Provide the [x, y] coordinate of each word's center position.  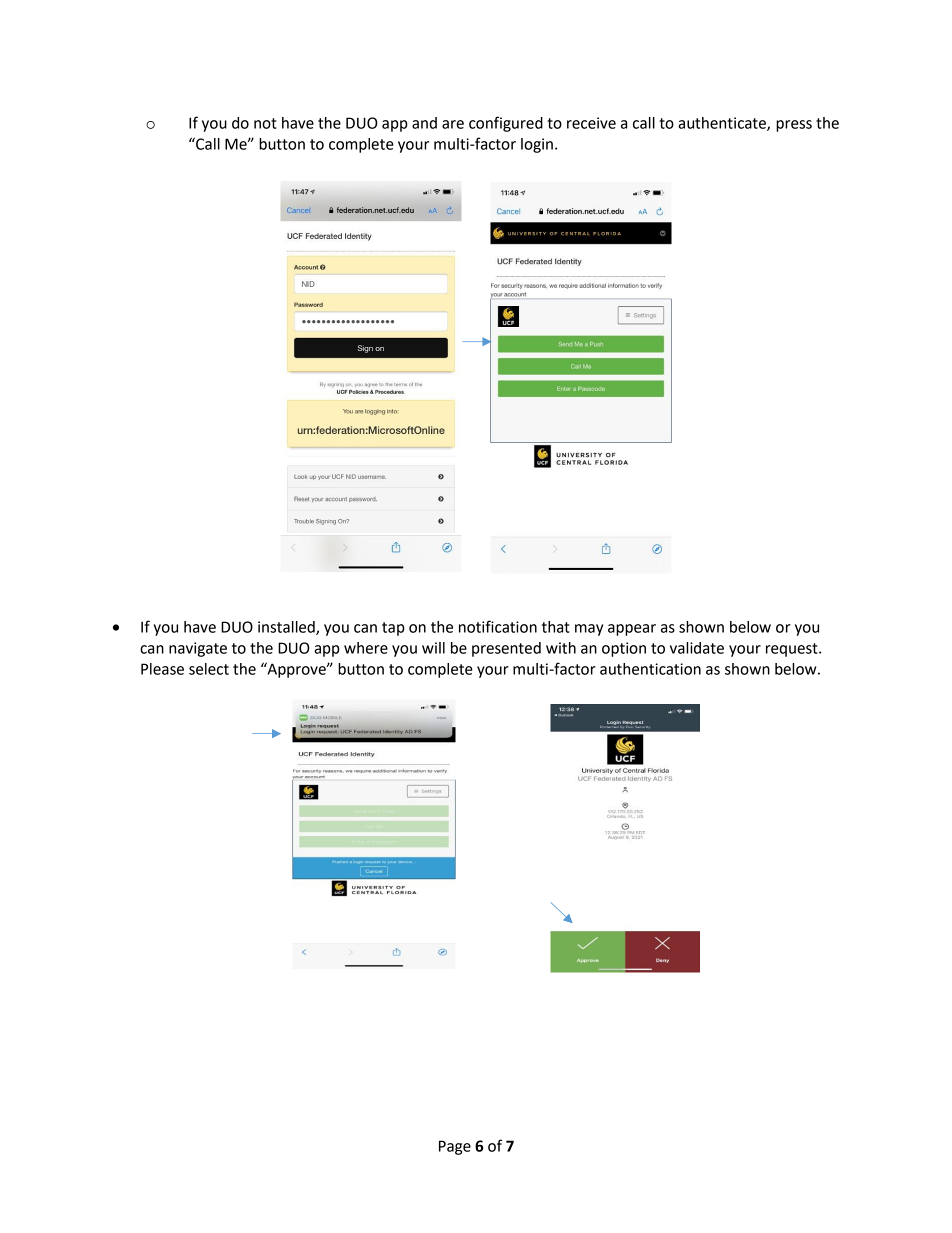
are [453, 124]
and [424, 123]
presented [506, 649]
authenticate [723, 124]
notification [498, 626]
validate [697, 648]
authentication [650, 669]
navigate [198, 649]
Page [455, 1147]
